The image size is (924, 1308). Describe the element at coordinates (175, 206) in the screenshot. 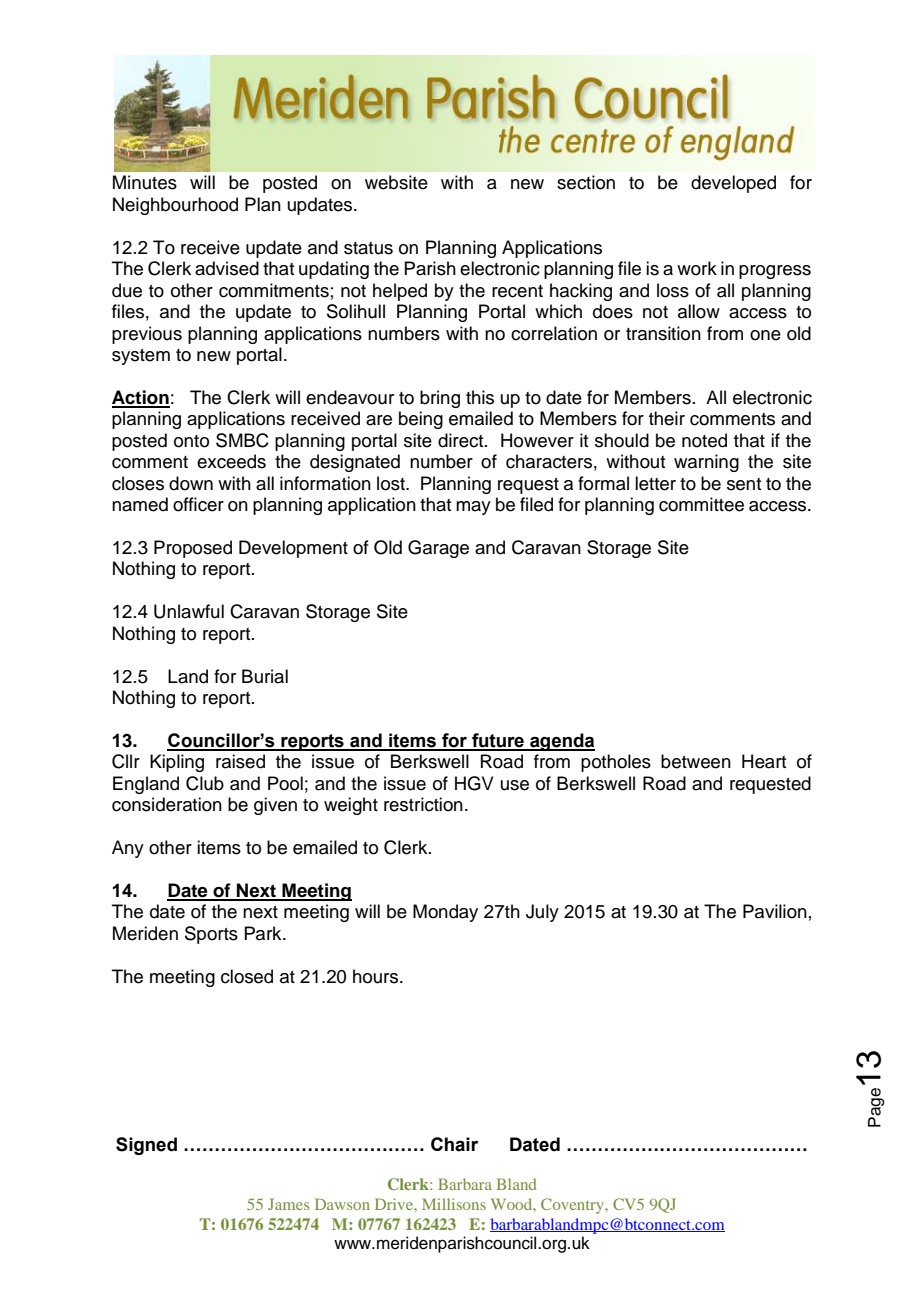

I see `Neighbourhood` at that location.
